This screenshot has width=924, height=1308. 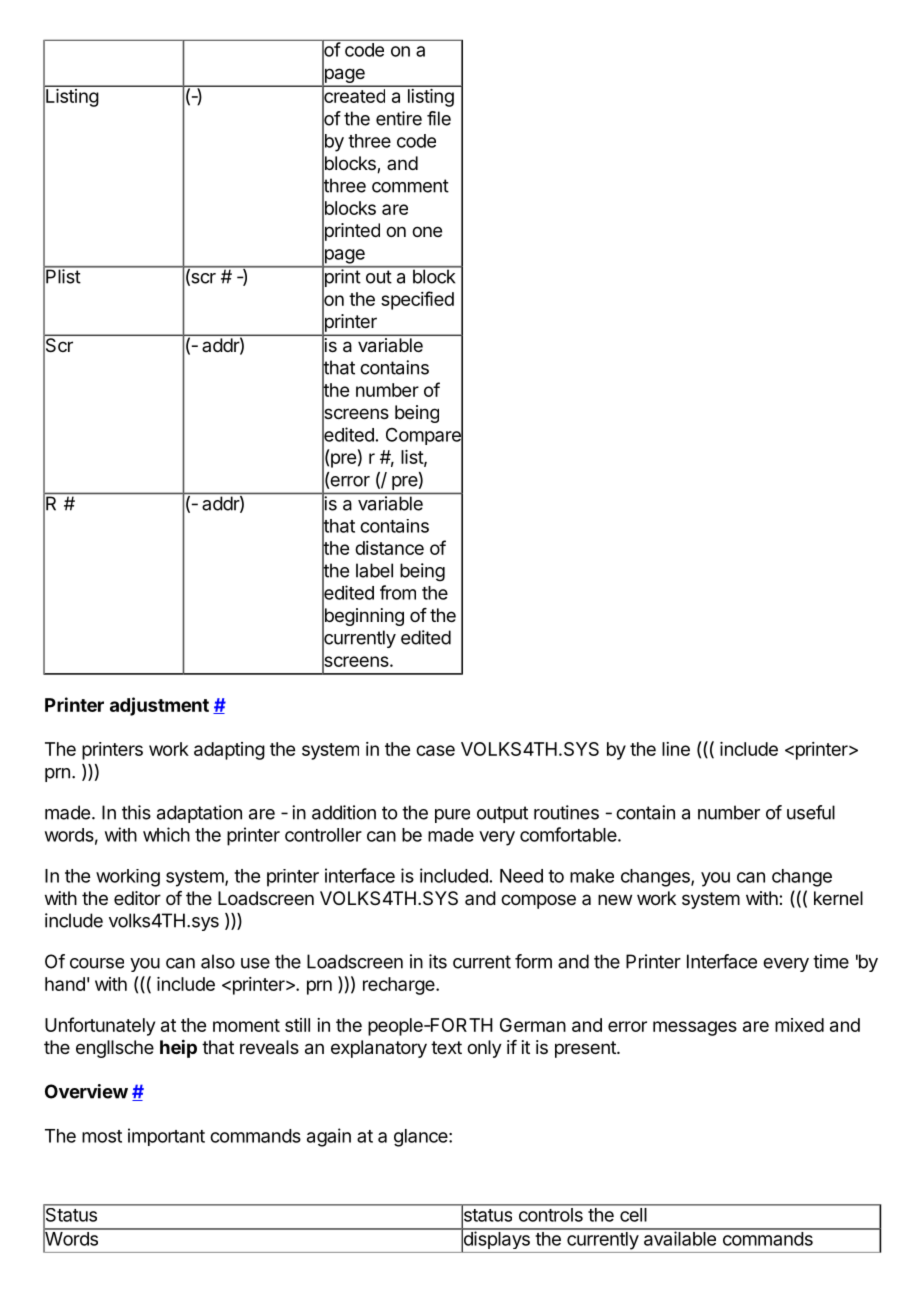 What do you see at coordinates (452, 816) in the screenshot?
I see `pure` at bounding box center [452, 816].
